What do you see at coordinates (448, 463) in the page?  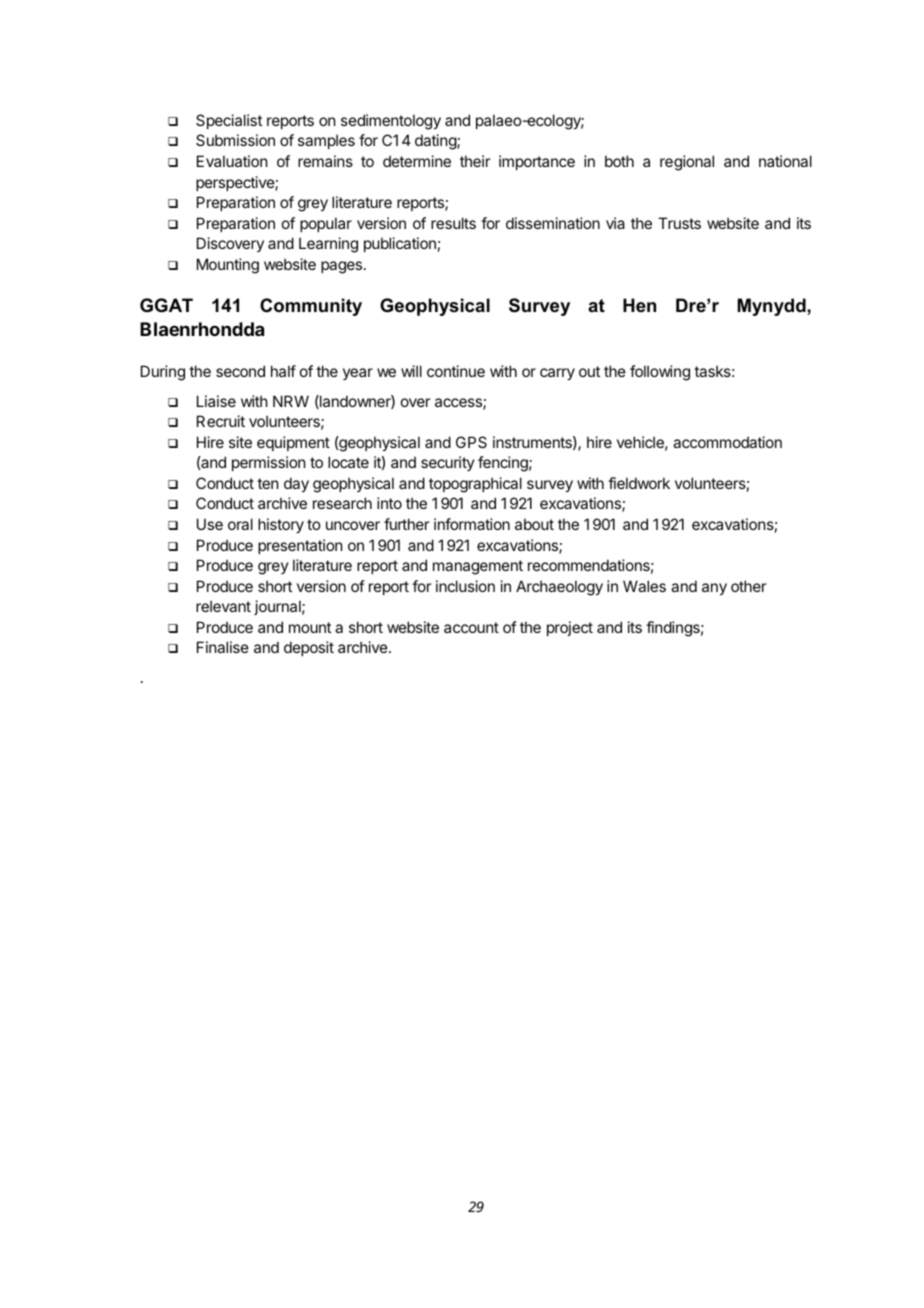 I see `security` at bounding box center [448, 463].
